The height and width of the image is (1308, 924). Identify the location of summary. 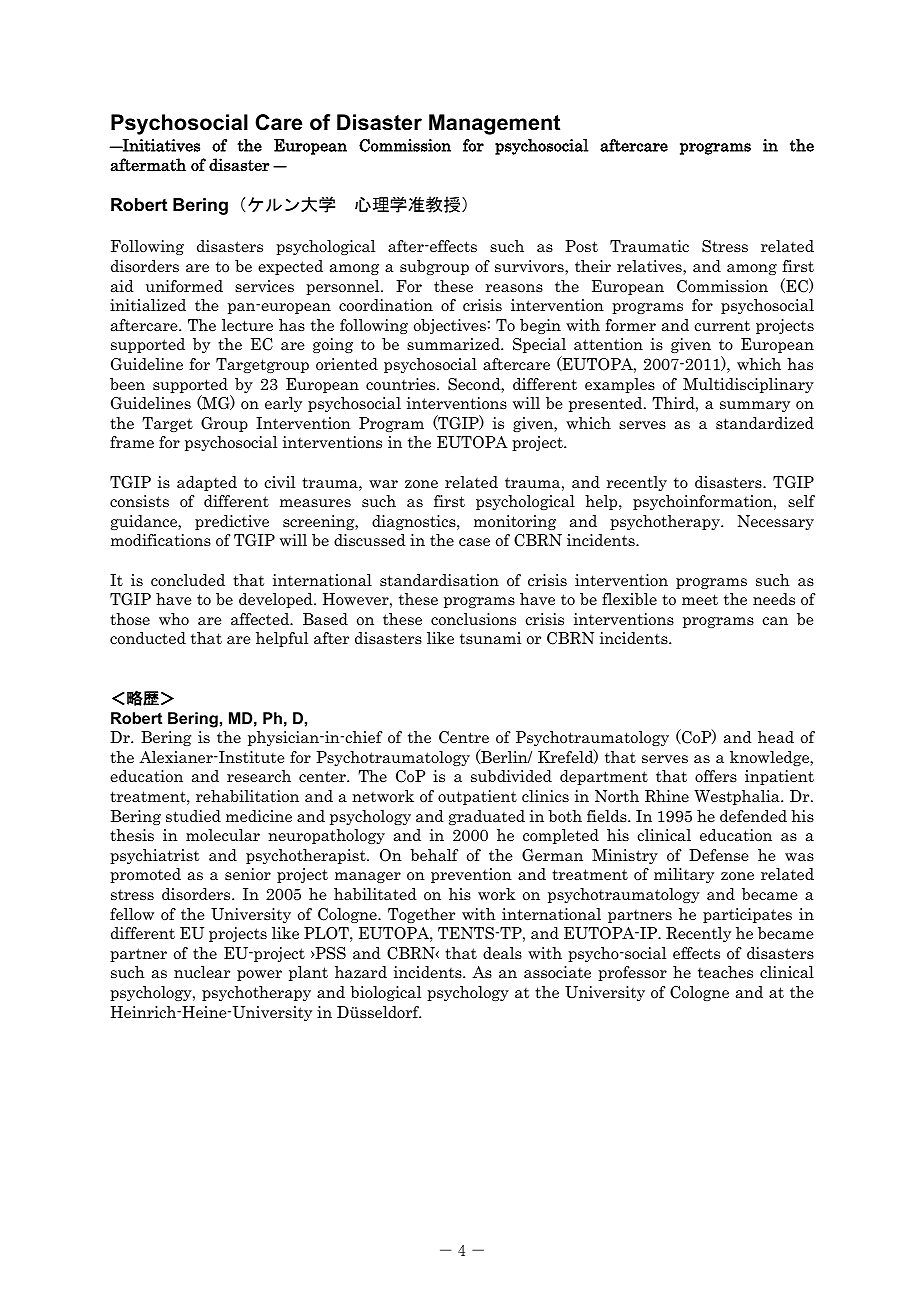
(755, 406).
